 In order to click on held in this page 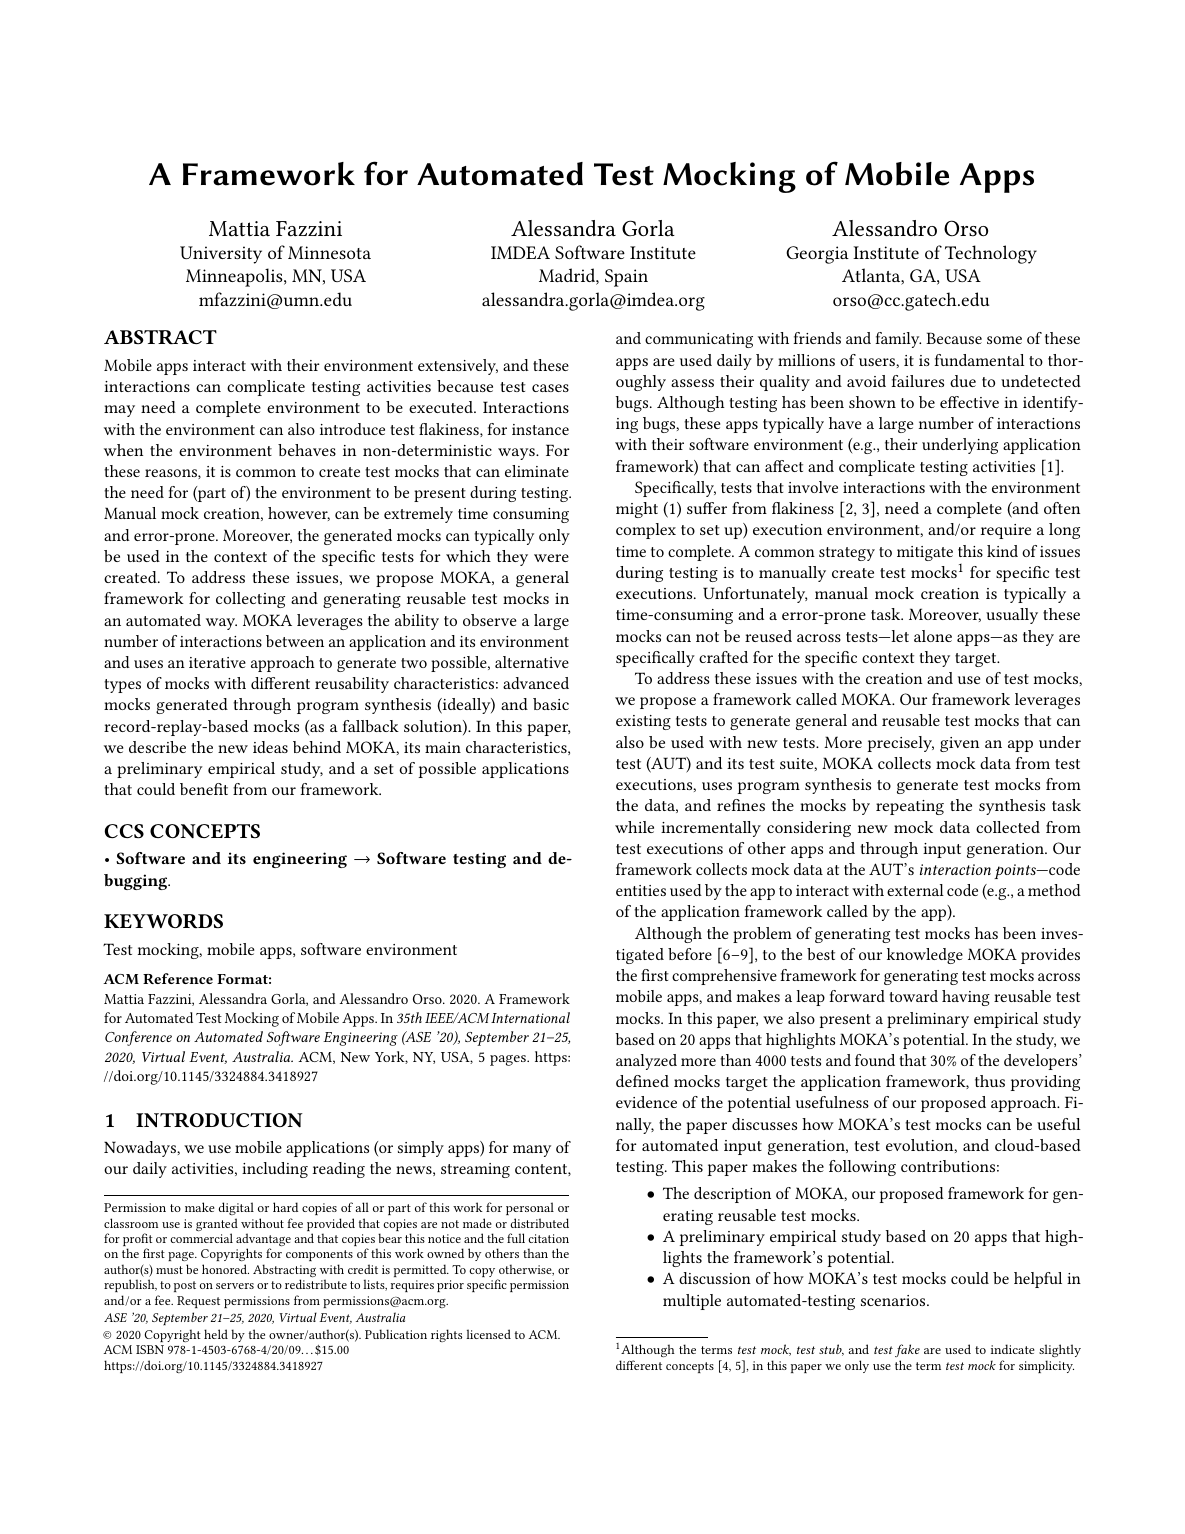, I will do `click(216, 1334)`.
